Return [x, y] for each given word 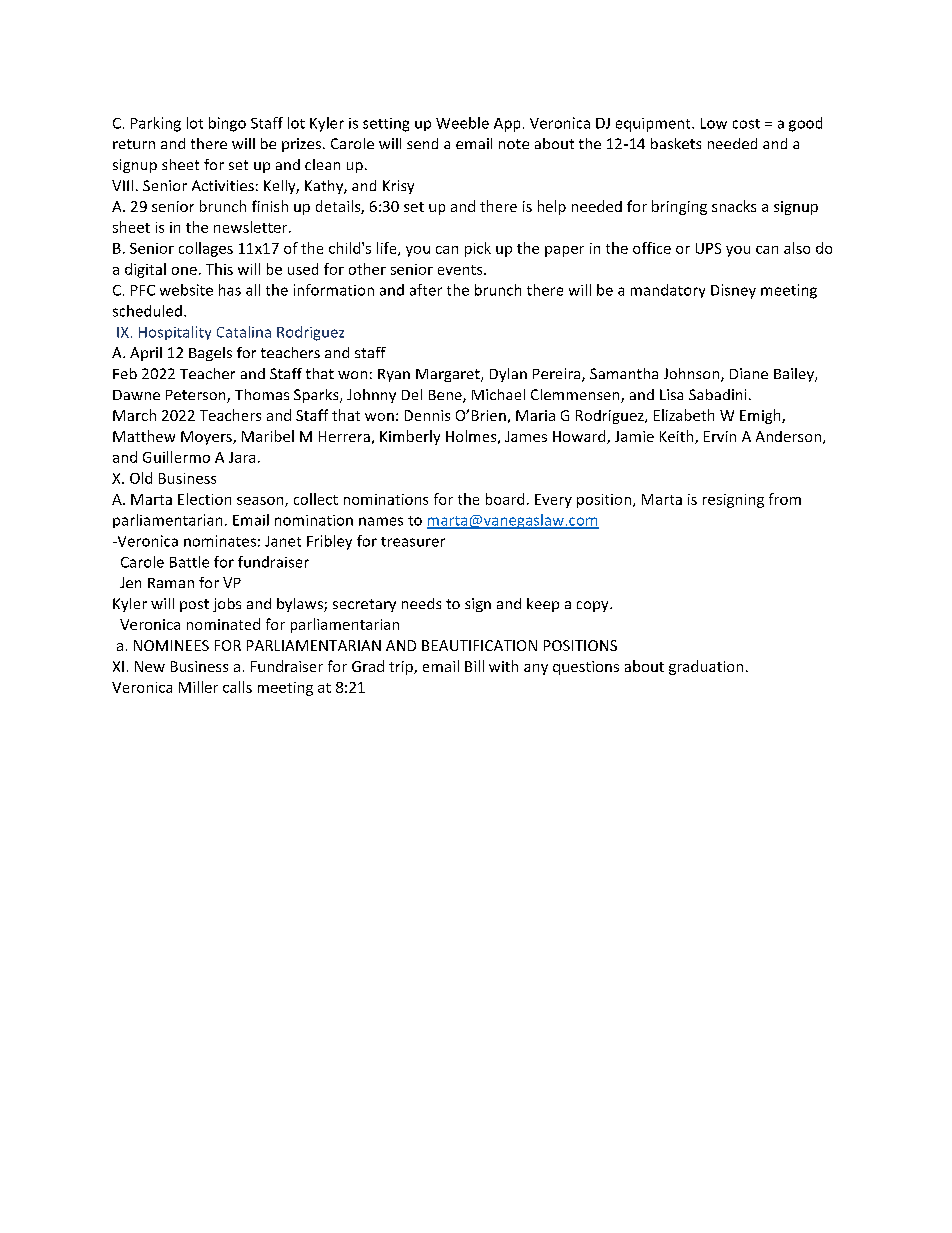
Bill [474, 666]
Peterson [197, 396]
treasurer [413, 542]
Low [714, 123]
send [422, 143]
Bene [446, 396]
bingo [227, 124]
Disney [733, 291]
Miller [198, 687]
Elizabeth [684, 415]
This [219, 269]
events [461, 270]
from [785, 499]
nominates [220, 541]
